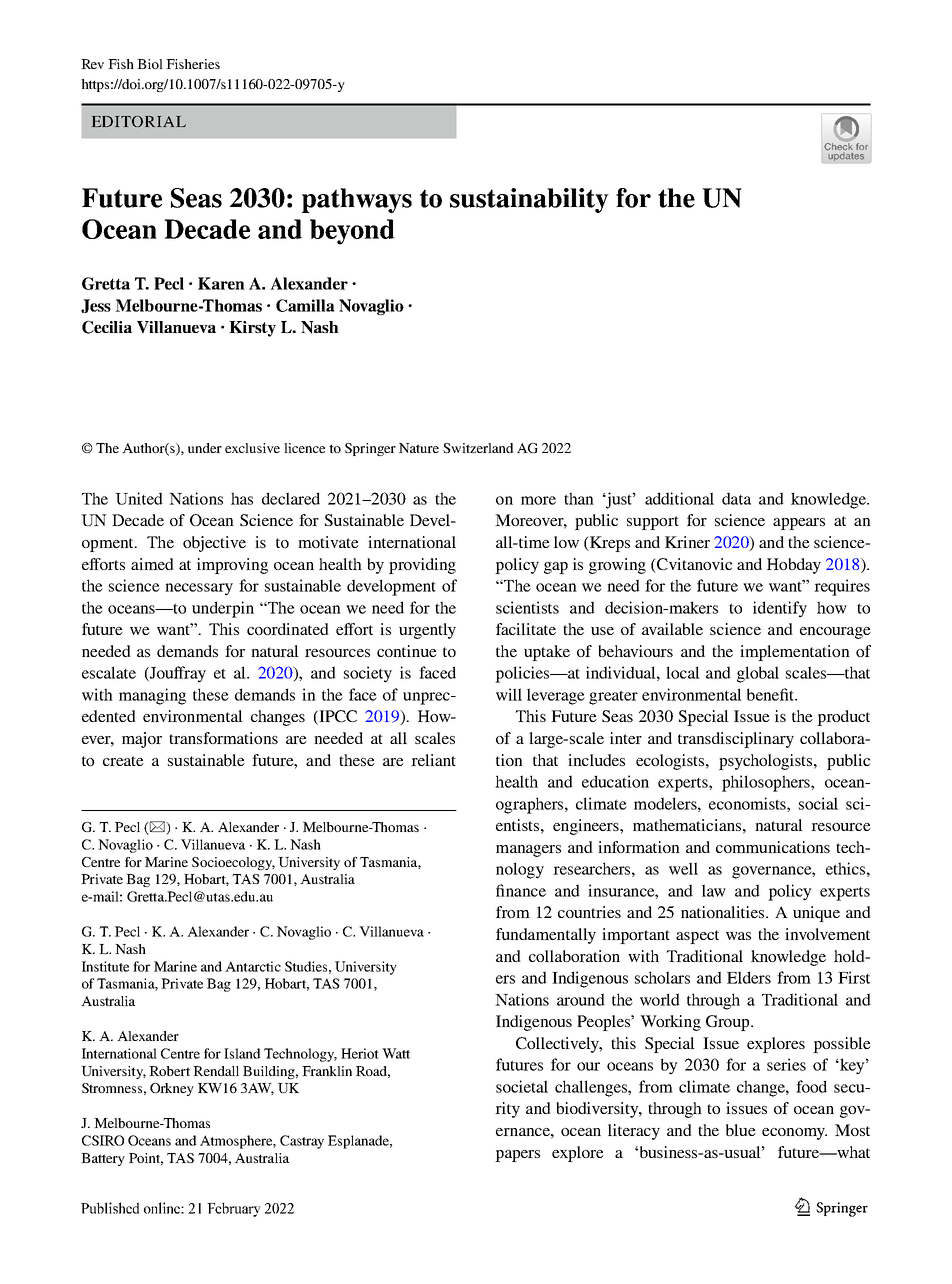  Describe the element at coordinates (357, 200) in the screenshot. I see `pathways` at that location.
